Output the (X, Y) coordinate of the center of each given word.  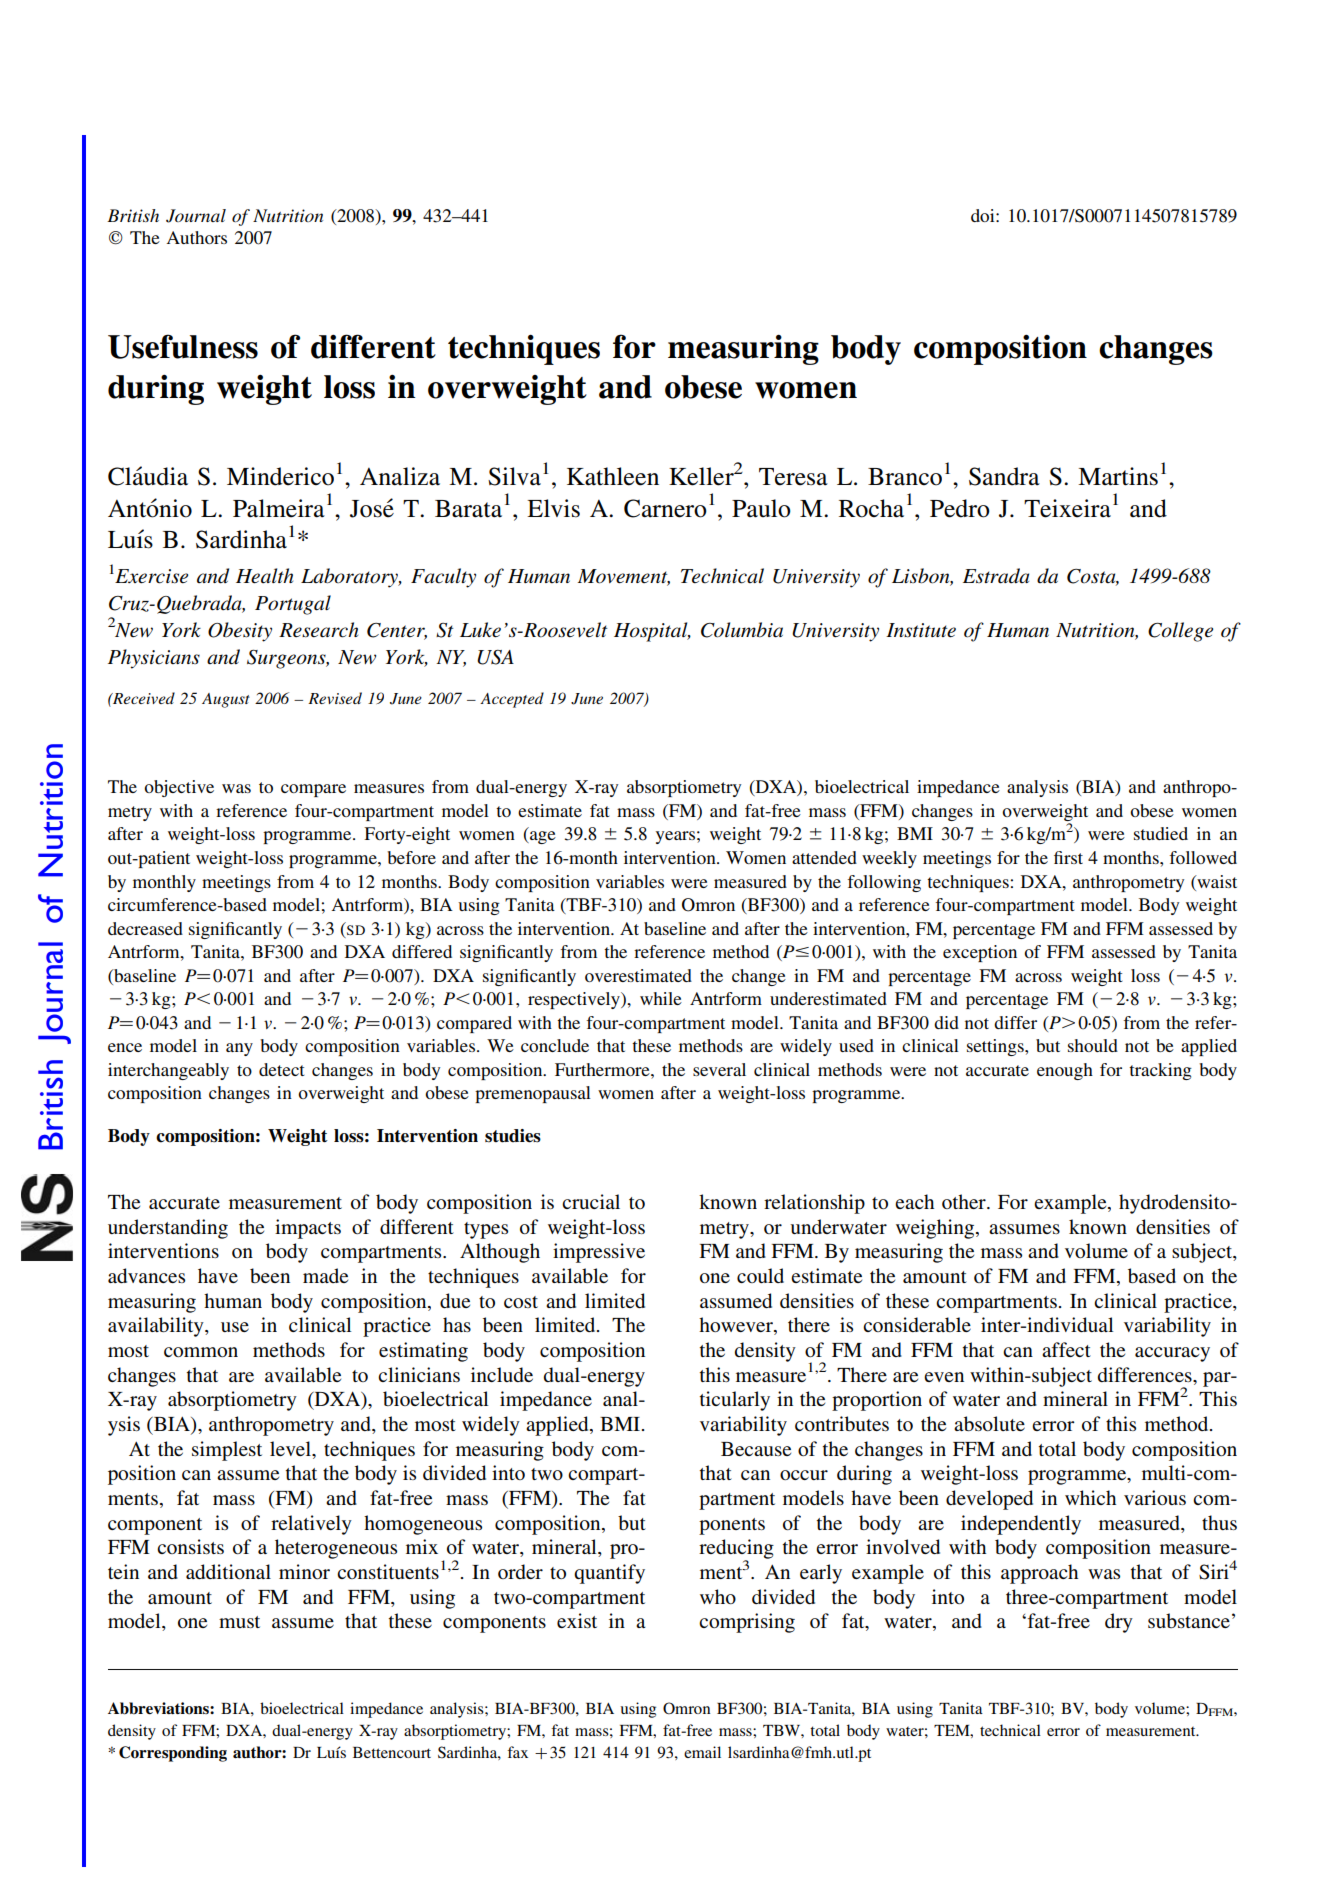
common (201, 1352)
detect (281, 1069)
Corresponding (173, 1754)
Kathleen (613, 476)
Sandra (1004, 476)
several (719, 1069)
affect (1066, 1349)
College (1180, 632)
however (737, 1326)
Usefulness (183, 346)
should (1093, 1045)
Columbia (742, 630)
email (702, 1752)
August (226, 700)
